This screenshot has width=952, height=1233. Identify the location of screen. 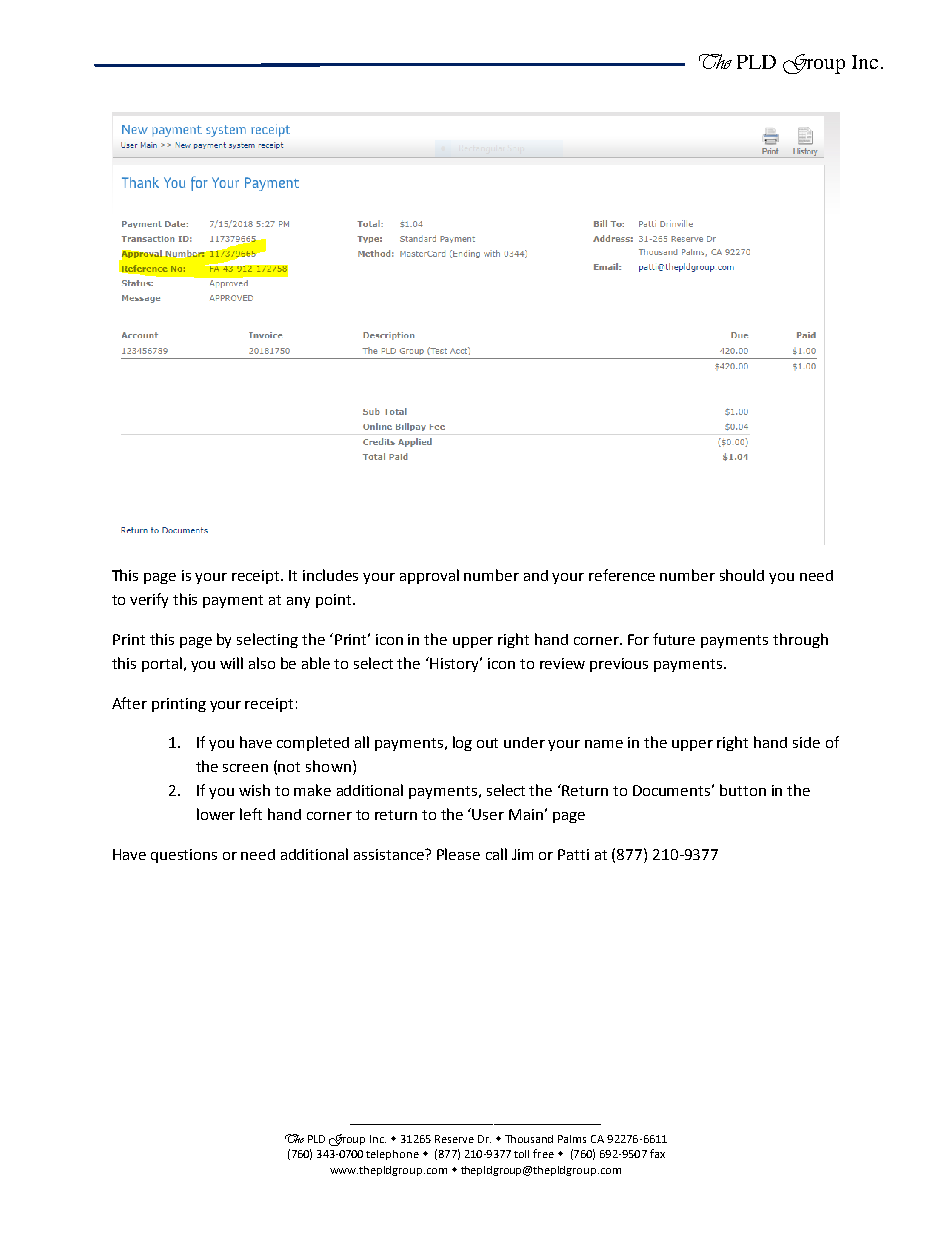
(245, 768).
